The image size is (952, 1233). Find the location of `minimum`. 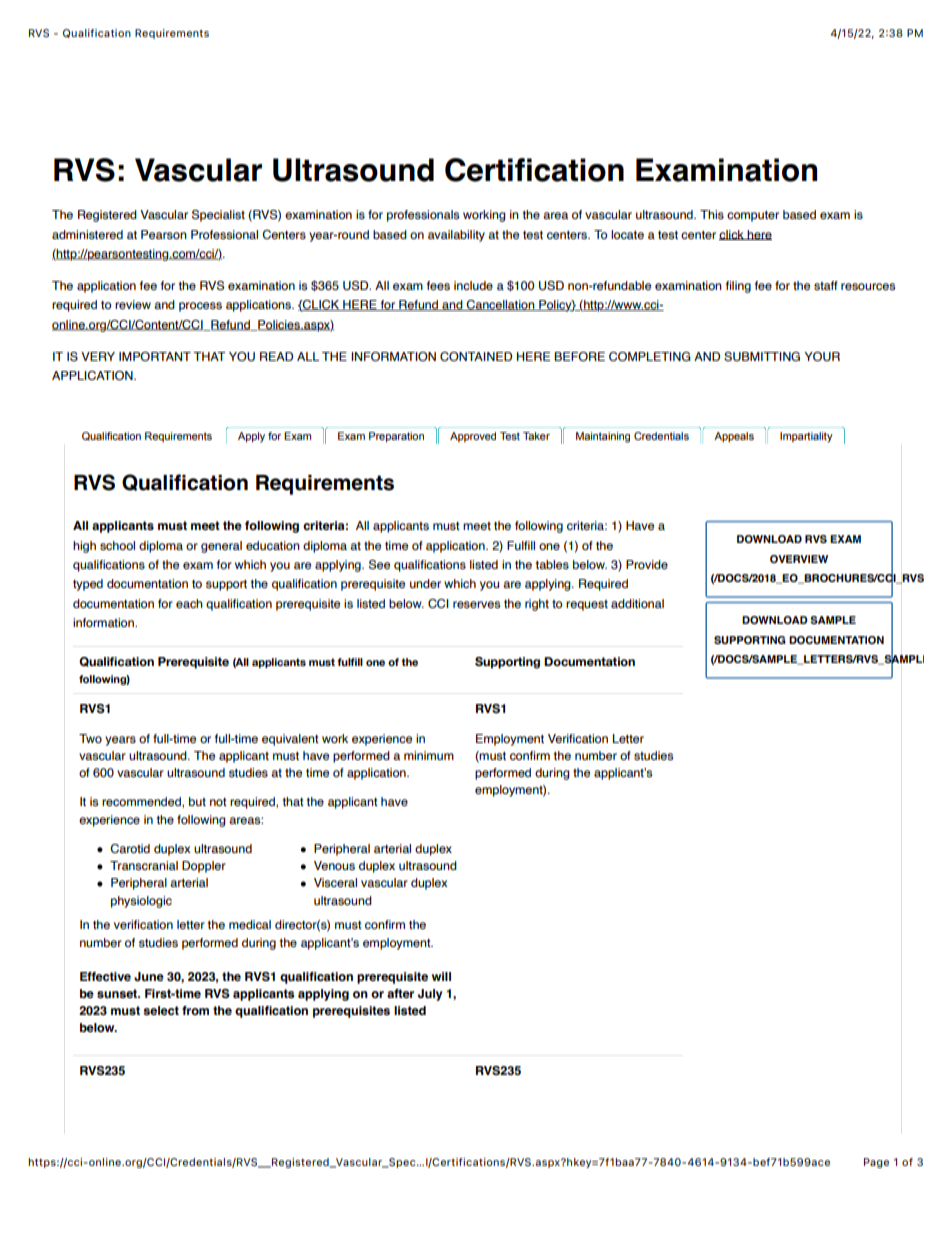

minimum is located at coordinates (429, 755).
